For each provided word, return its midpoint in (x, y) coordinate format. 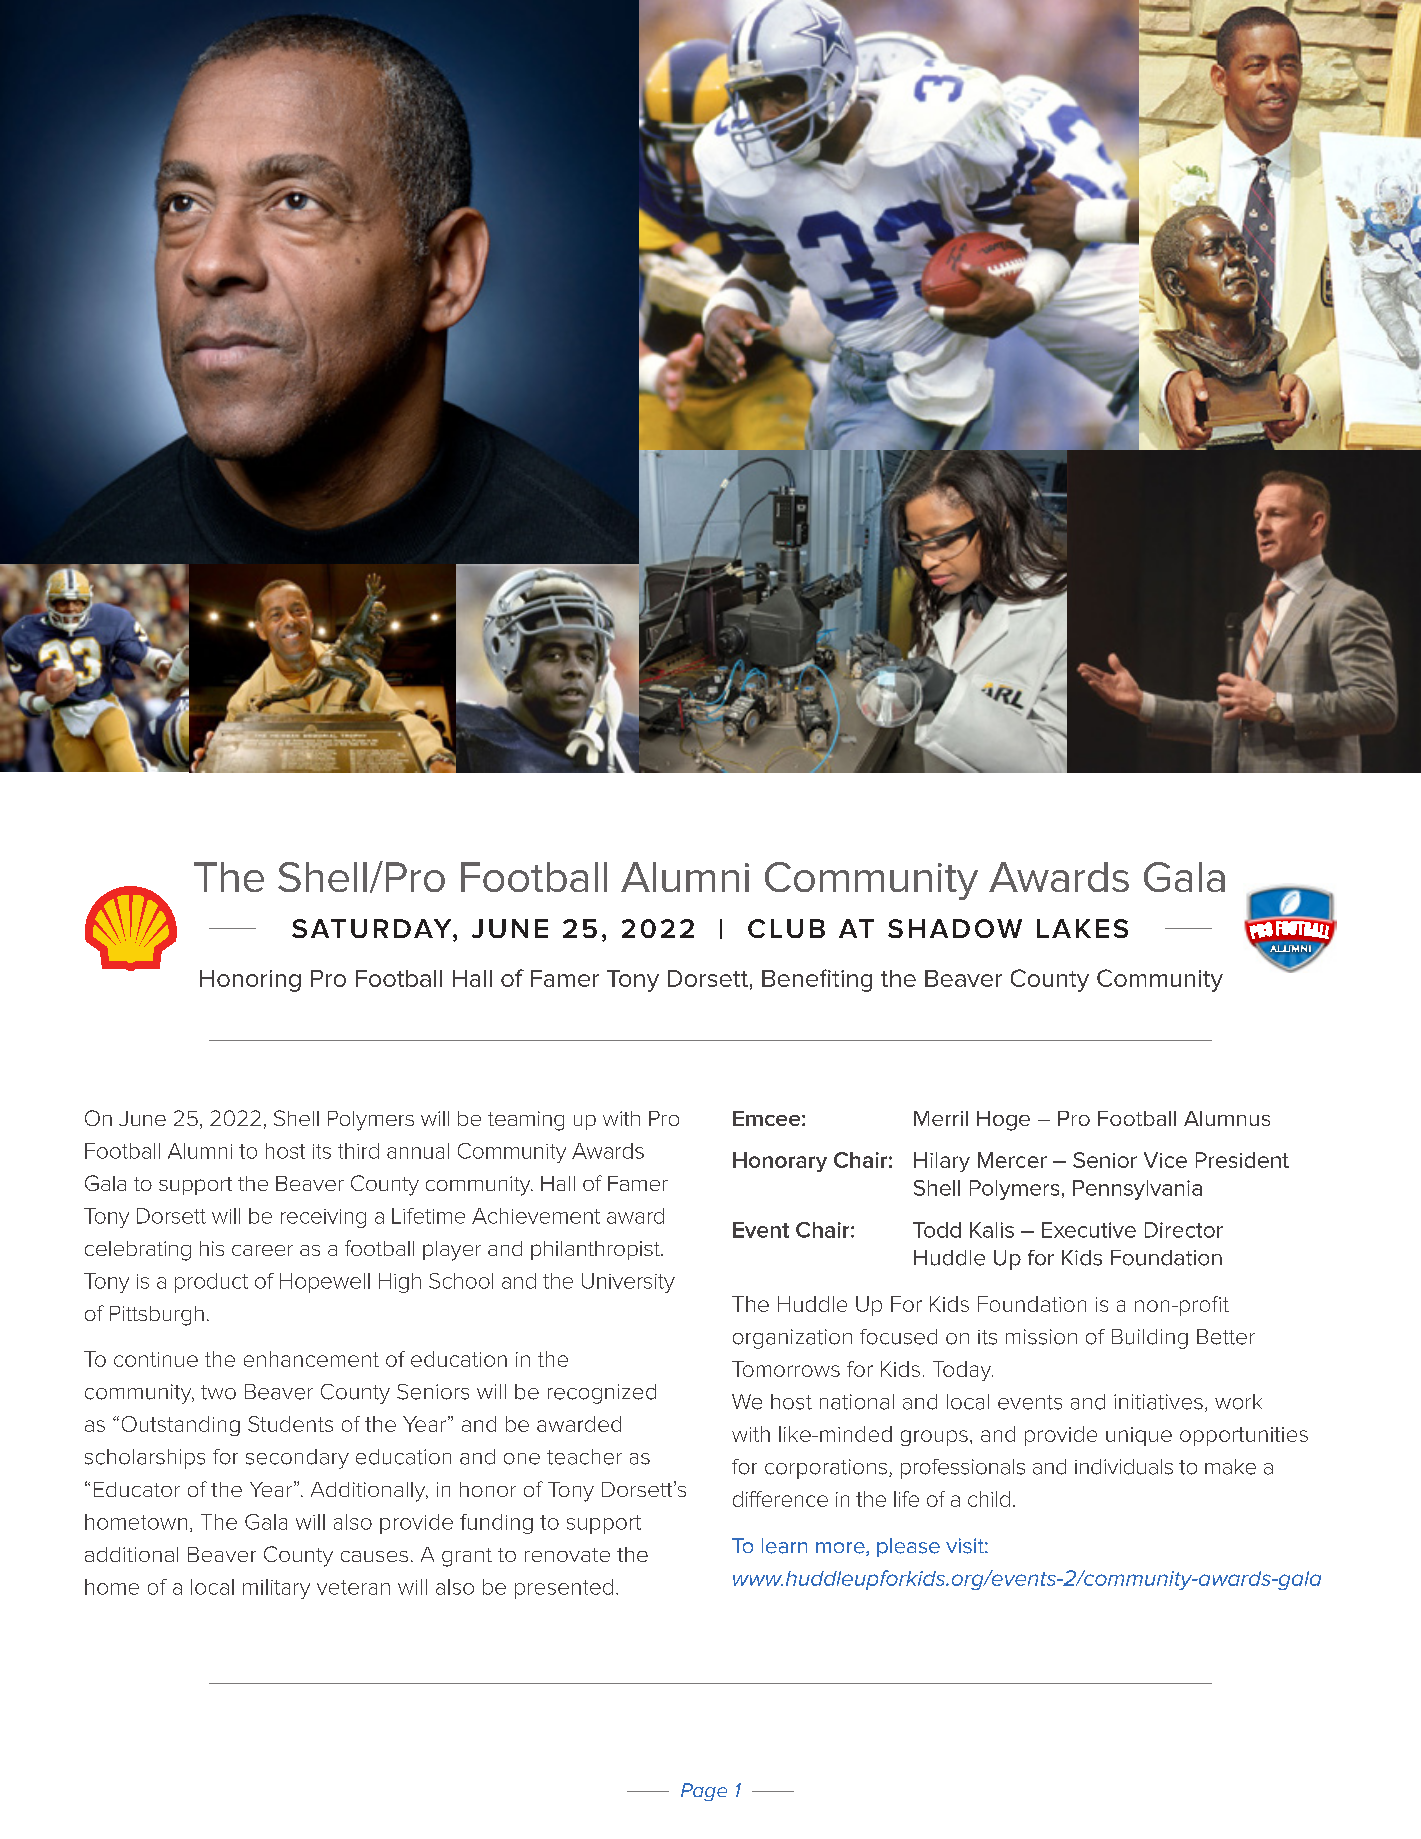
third (358, 1151)
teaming (526, 1121)
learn (784, 1546)
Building (1150, 1339)
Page (704, 1792)
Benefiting (817, 980)
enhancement (311, 1359)
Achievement (536, 1216)
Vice (1165, 1160)
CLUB (786, 928)
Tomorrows (786, 1369)
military (276, 1589)
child (989, 1499)
